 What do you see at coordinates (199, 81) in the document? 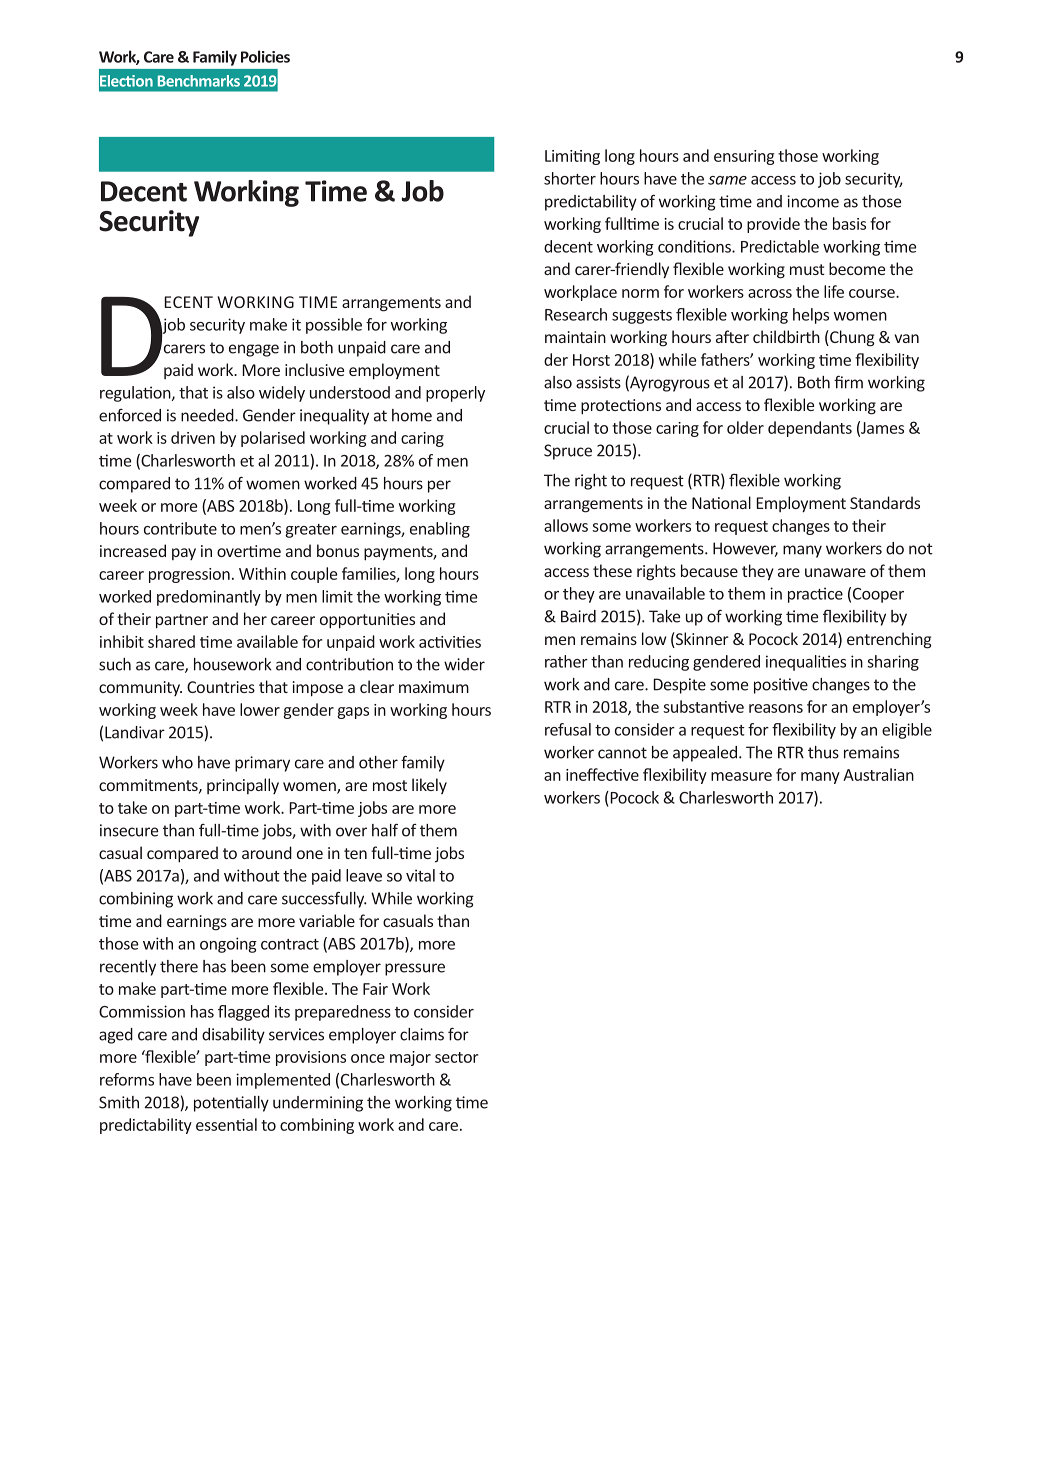
I see `Benchmarks` at bounding box center [199, 81].
